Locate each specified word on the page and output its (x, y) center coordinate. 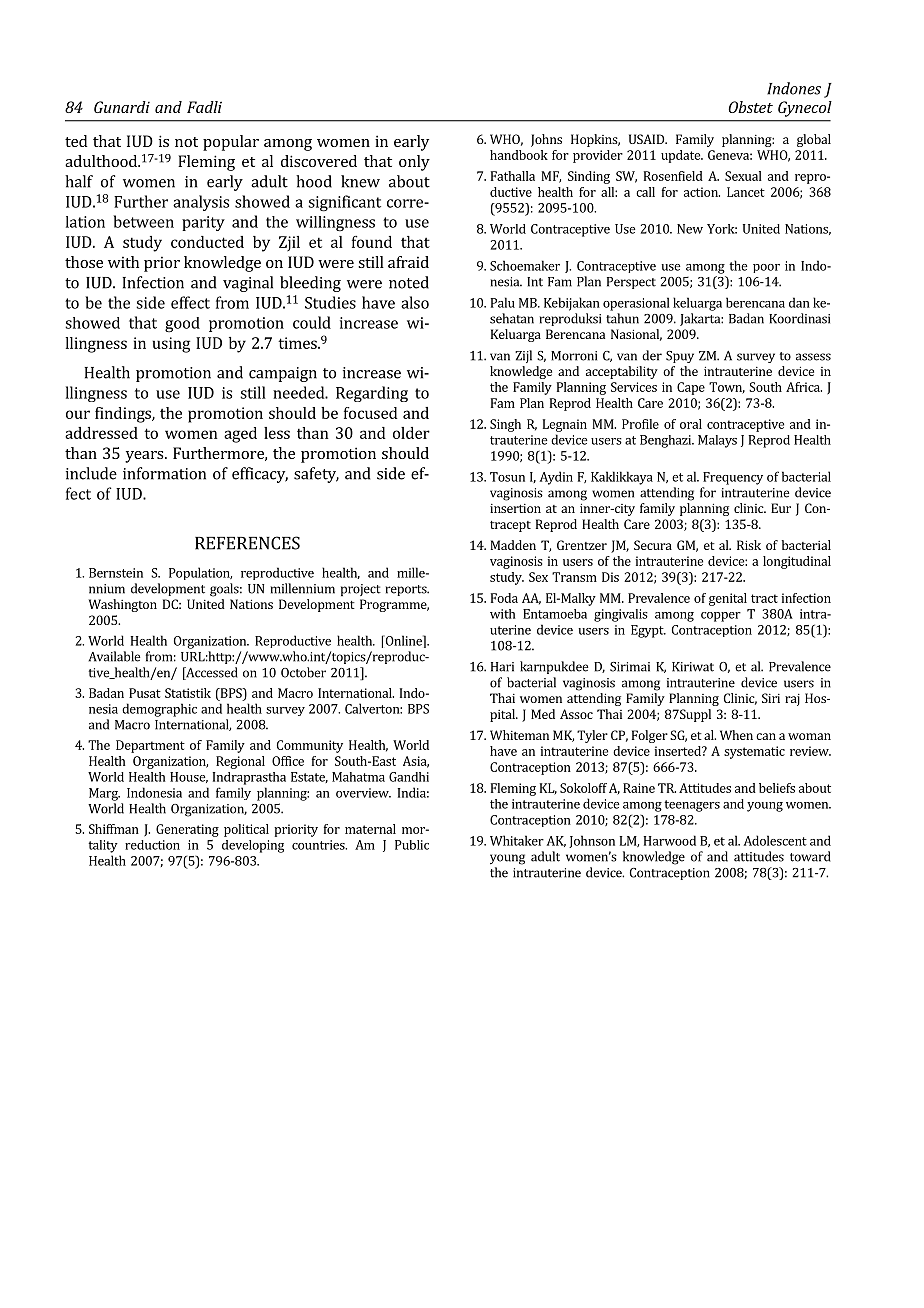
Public (412, 845)
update (682, 156)
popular (231, 143)
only (414, 163)
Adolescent (775, 840)
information (164, 473)
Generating (187, 830)
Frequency (733, 478)
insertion (515, 508)
